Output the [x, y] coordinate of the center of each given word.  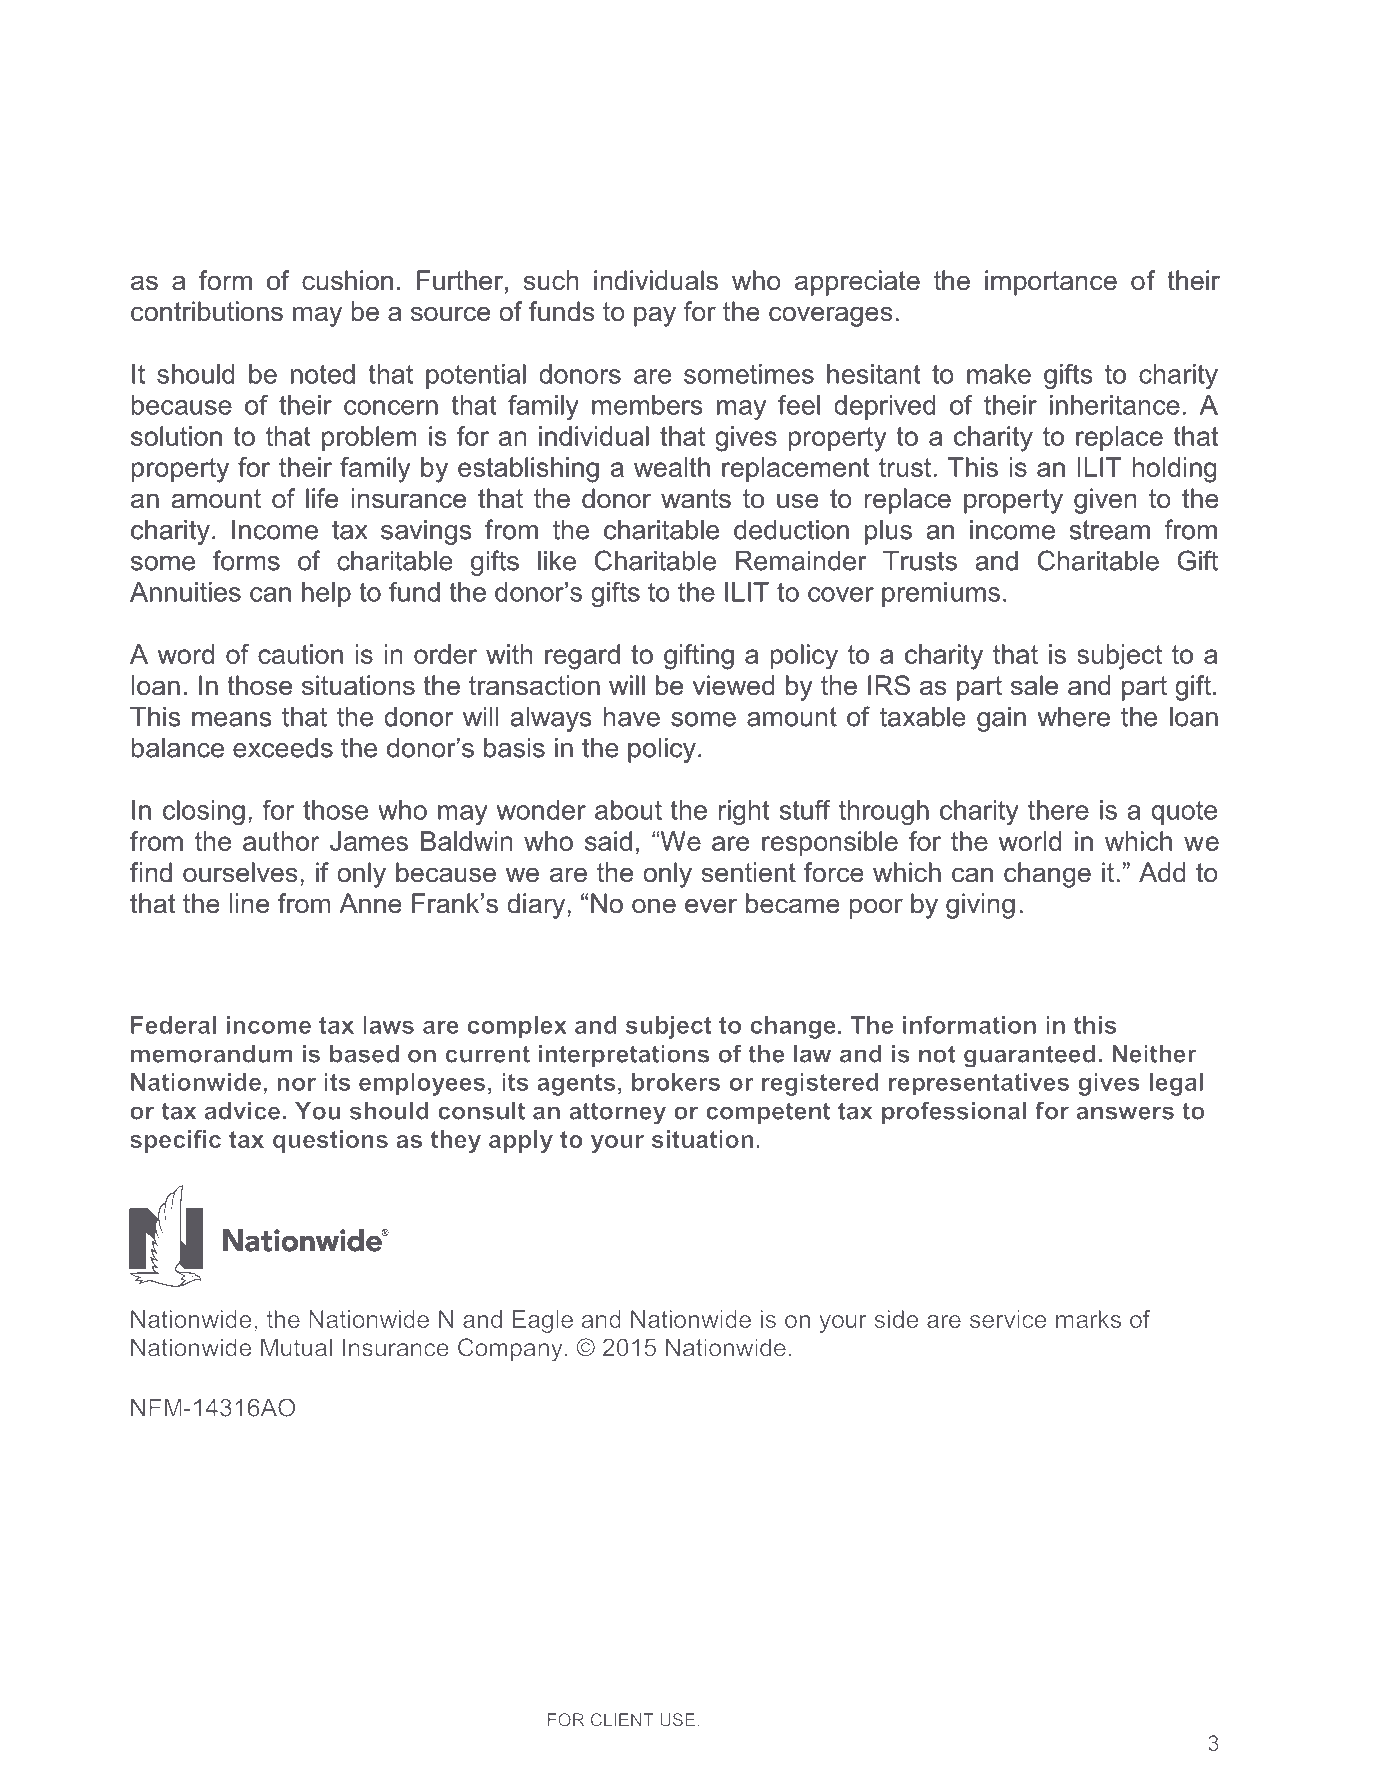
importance [1051, 283]
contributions [207, 311]
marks [1088, 1319]
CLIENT [622, 1719]
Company [510, 1349]
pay [655, 316]
